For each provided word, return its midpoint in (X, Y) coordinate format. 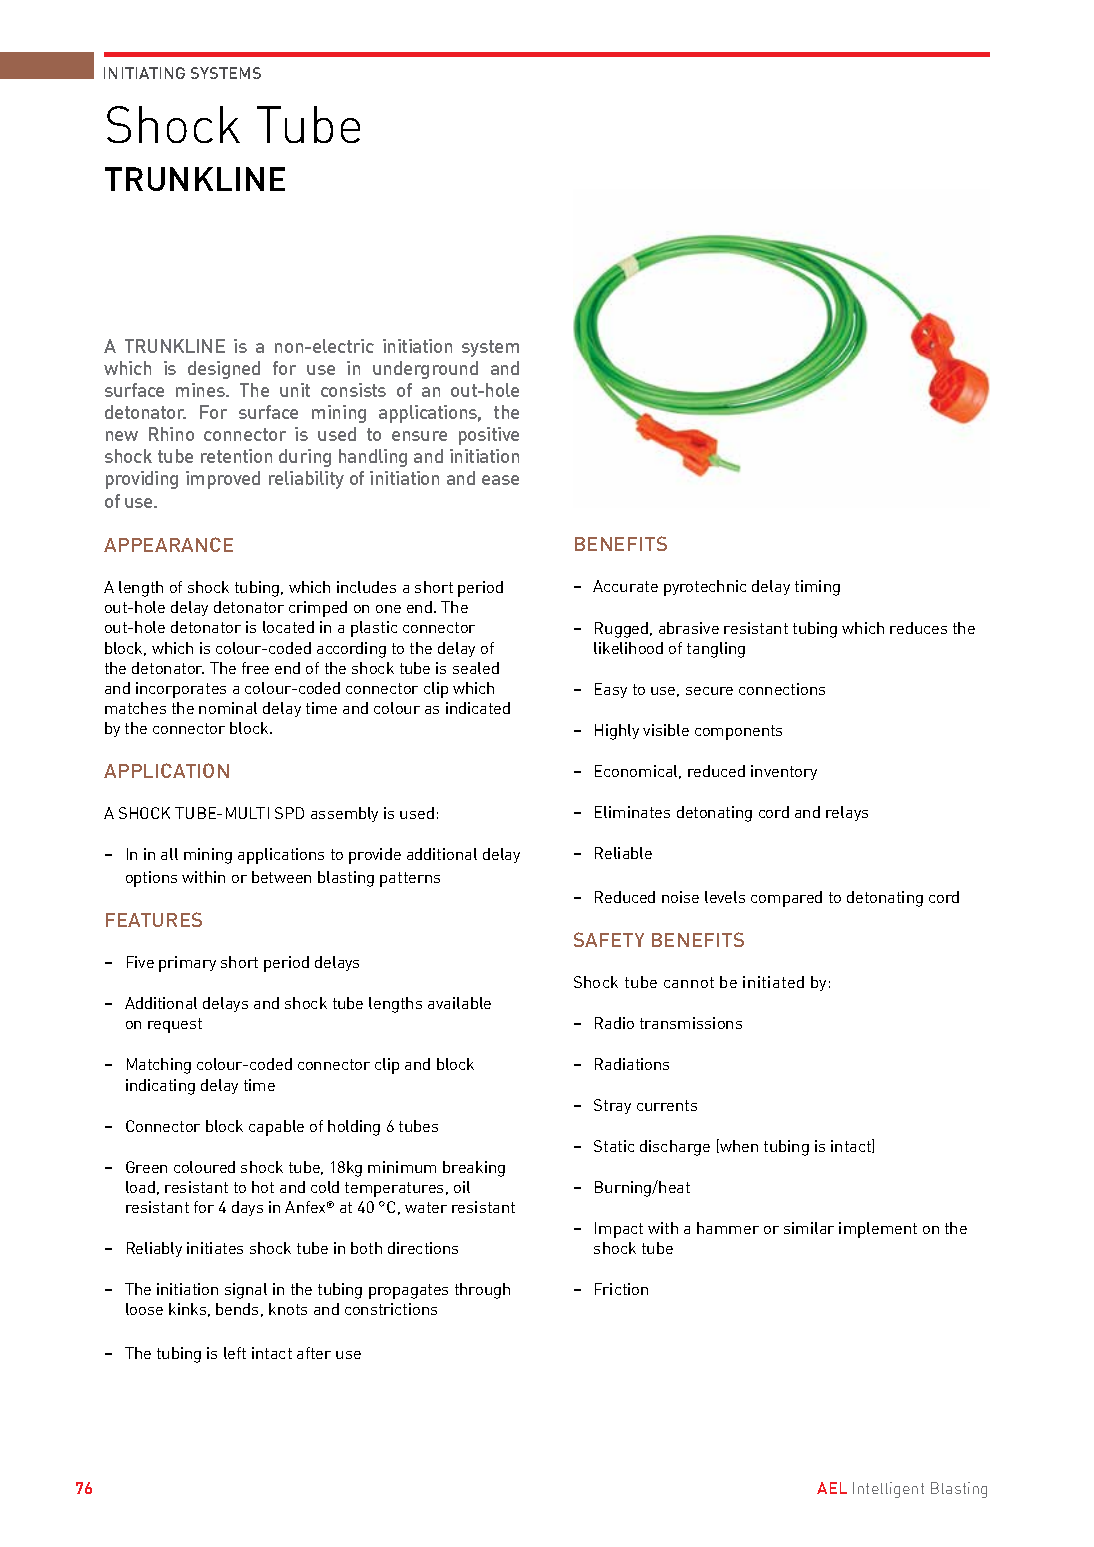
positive (489, 436)
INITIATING (144, 73)
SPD (289, 813)
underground (425, 370)
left (235, 1353)
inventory (784, 772)
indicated (478, 708)
